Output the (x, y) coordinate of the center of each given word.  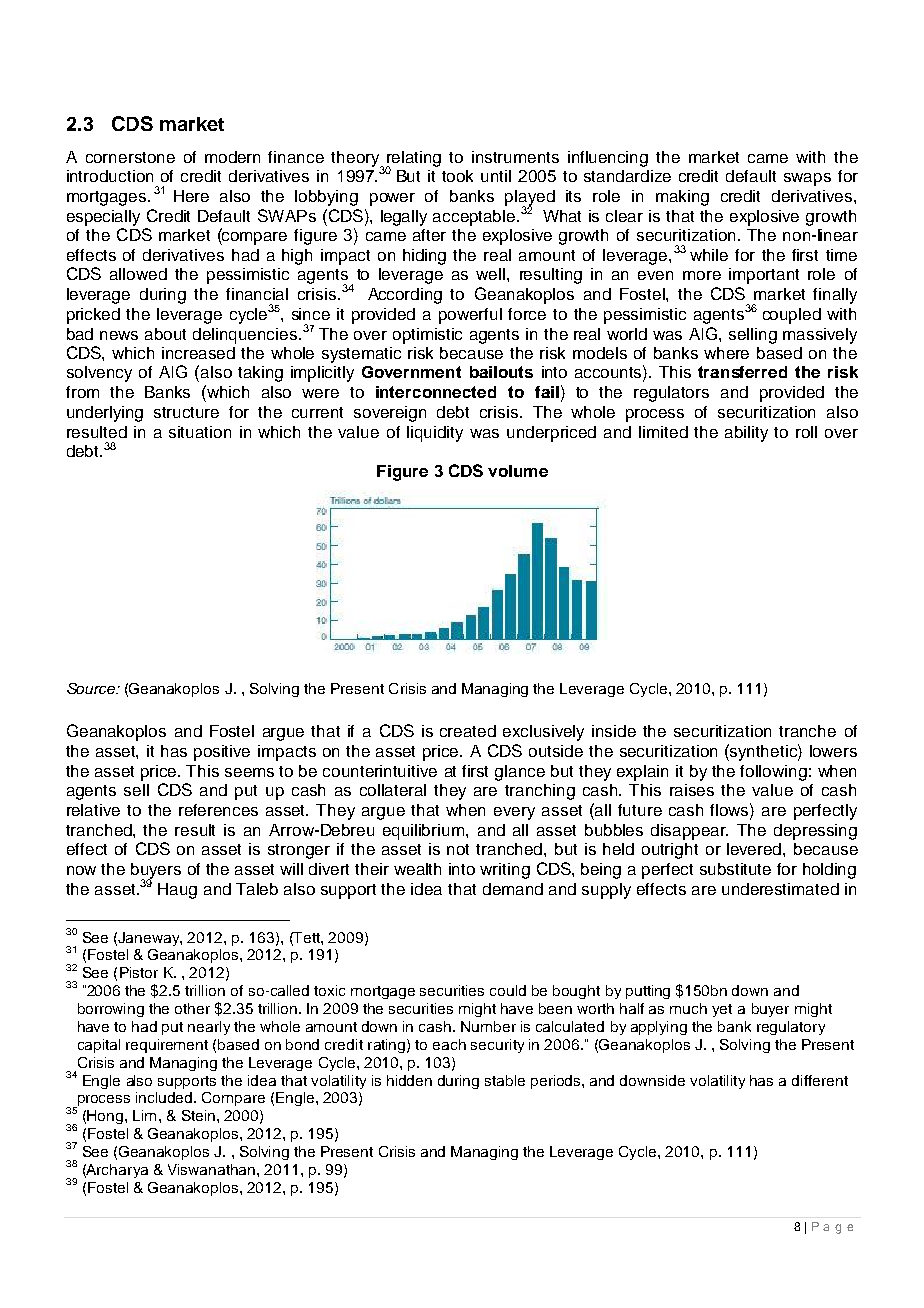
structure (186, 412)
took (457, 176)
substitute (735, 869)
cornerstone (130, 157)
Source (92, 688)
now (81, 870)
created (468, 731)
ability (746, 434)
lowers (833, 751)
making (682, 198)
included (165, 1097)
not (458, 849)
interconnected (436, 392)
